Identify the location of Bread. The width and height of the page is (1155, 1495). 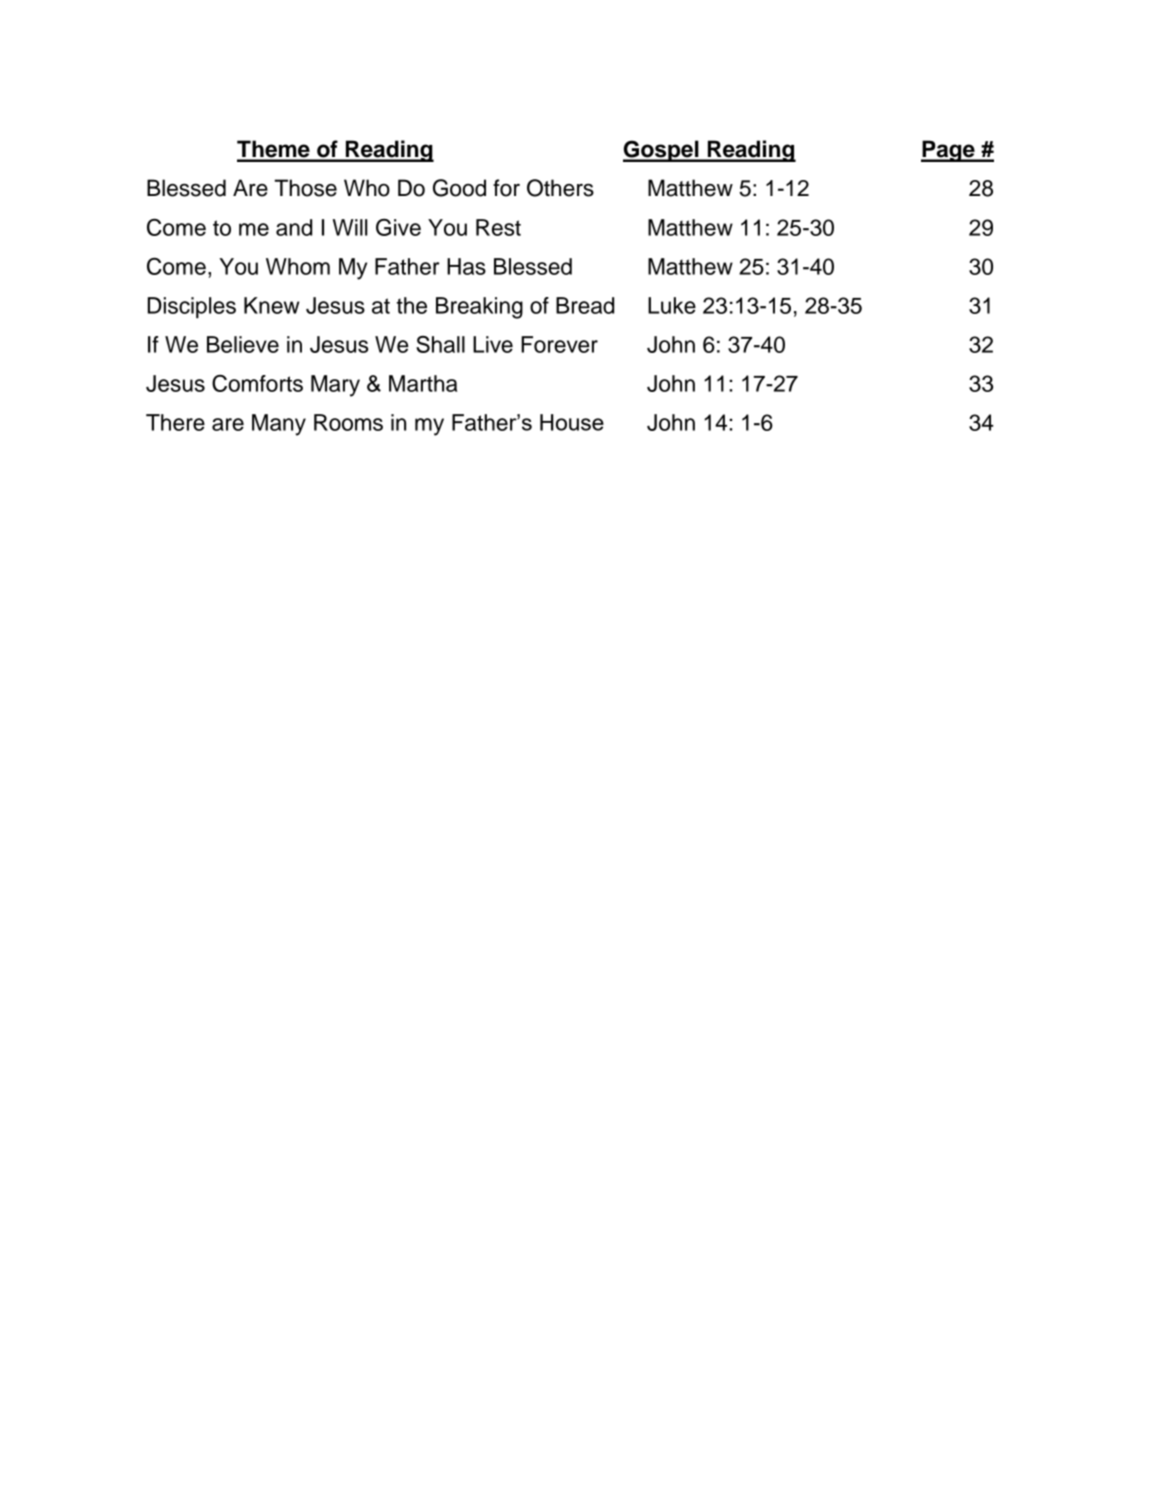
(585, 305).
